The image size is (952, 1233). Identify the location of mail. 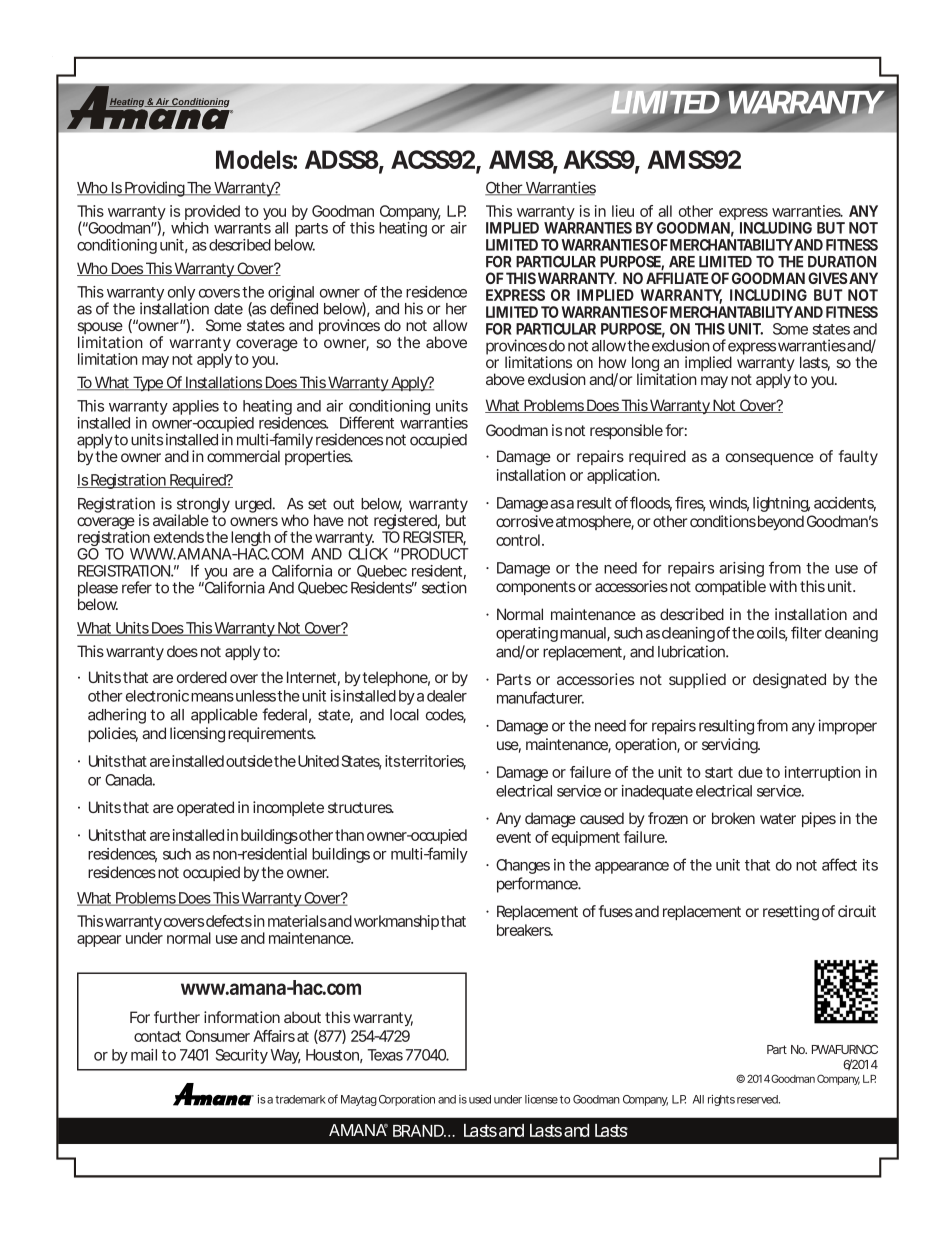
(144, 1055).
